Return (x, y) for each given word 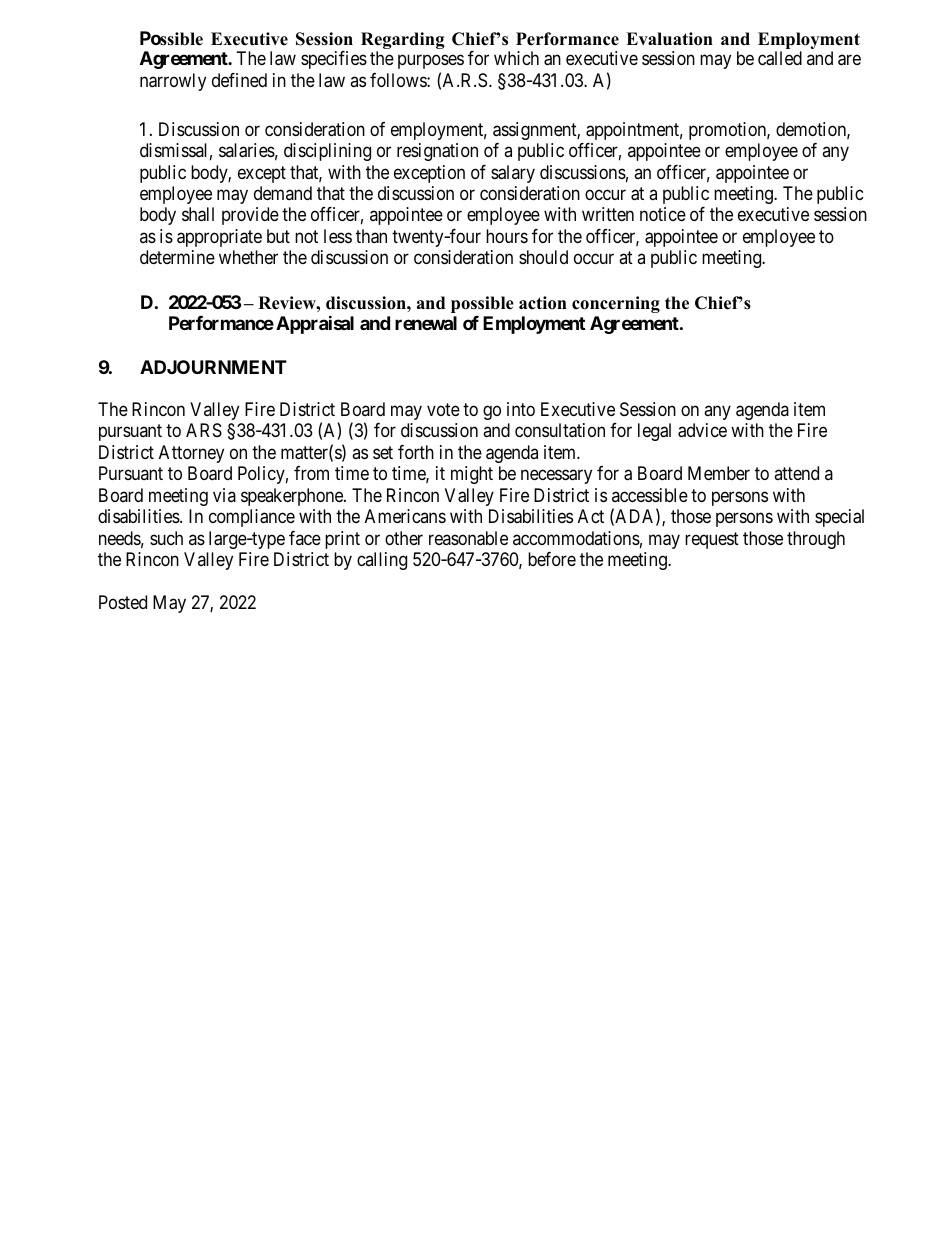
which (516, 58)
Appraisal (315, 324)
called (780, 58)
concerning (616, 304)
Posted (123, 602)
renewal (426, 323)
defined (239, 80)
